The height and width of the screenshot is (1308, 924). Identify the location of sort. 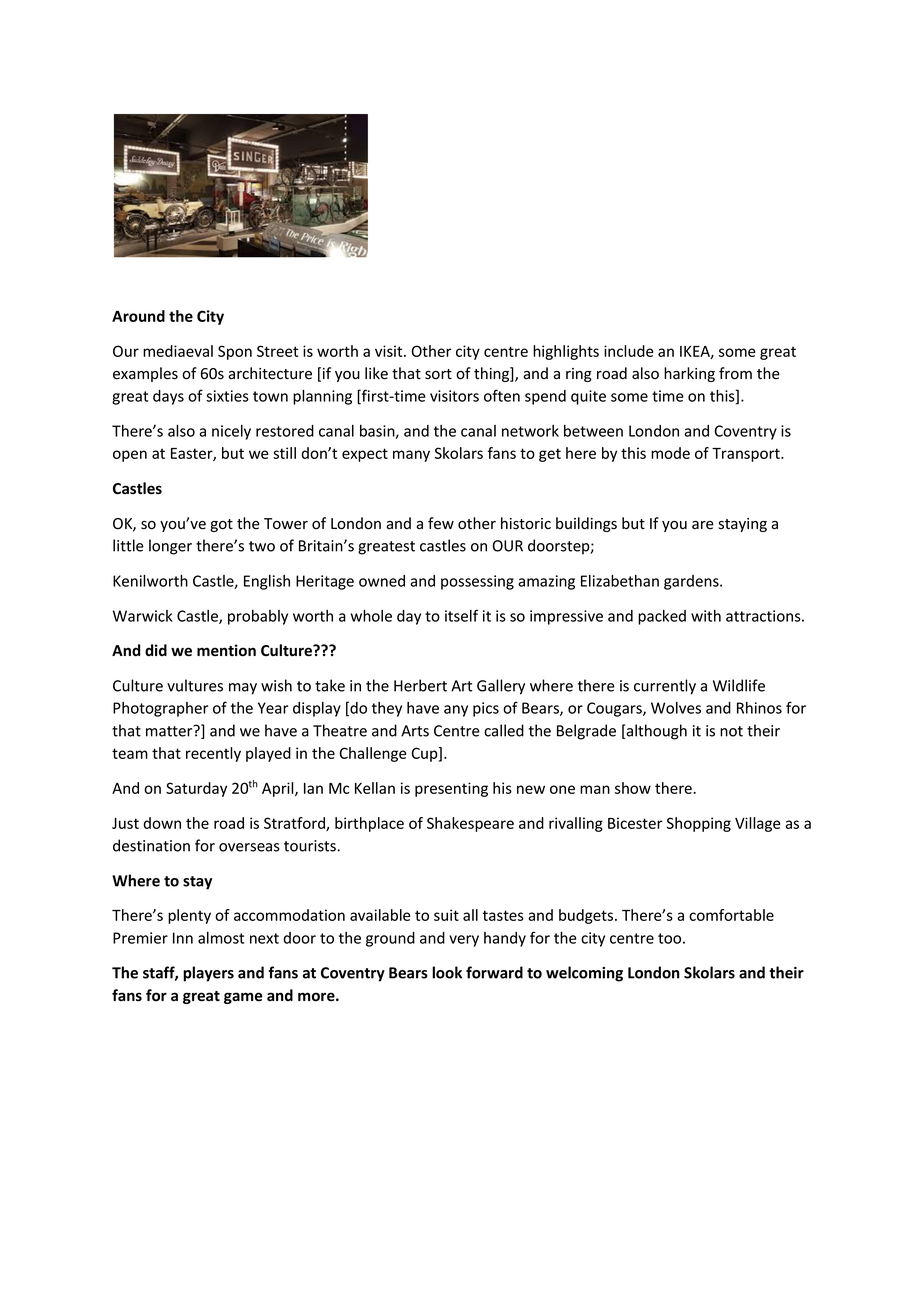
(438, 374).
